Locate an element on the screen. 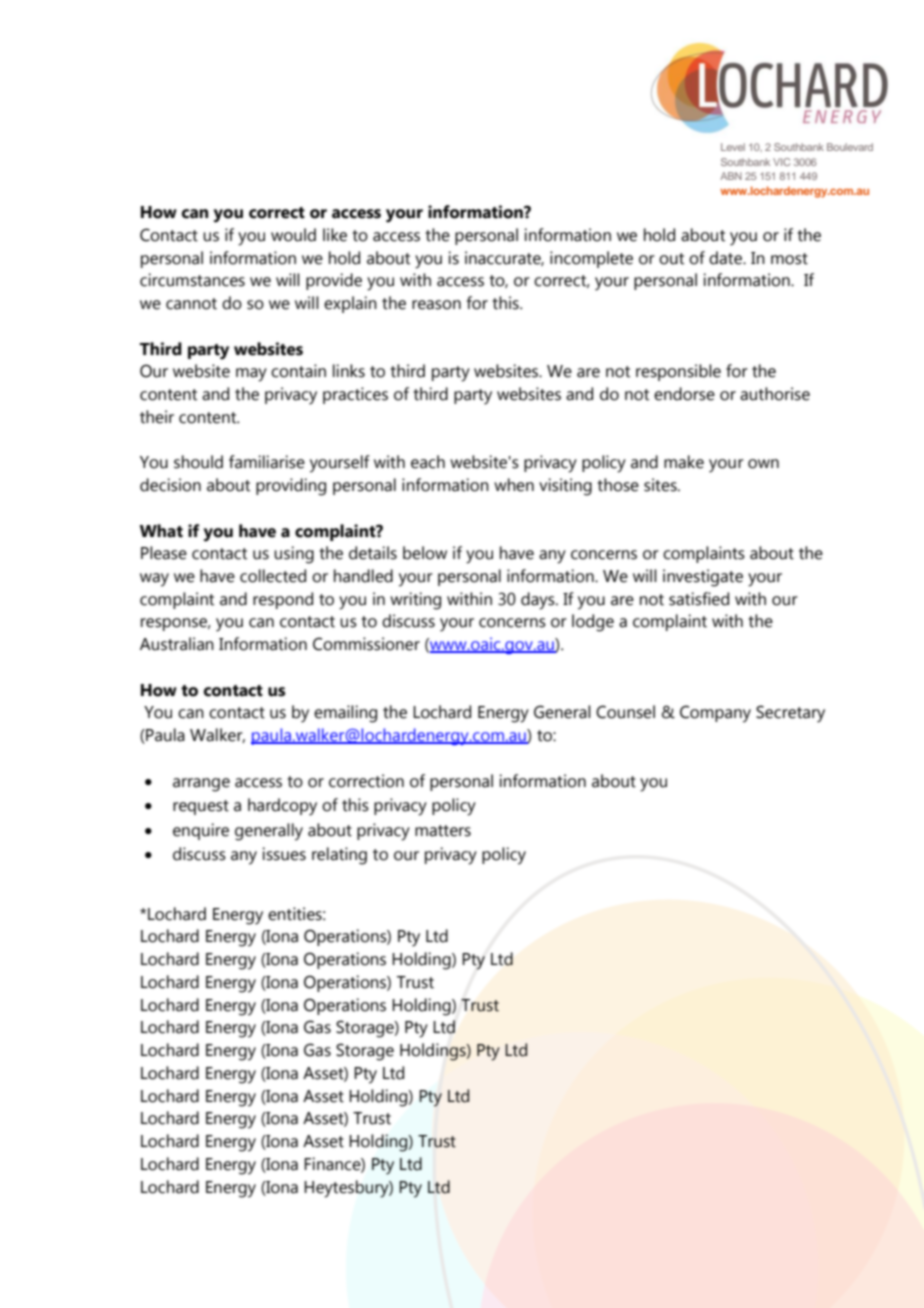  matters is located at coordinates (443, 831).
